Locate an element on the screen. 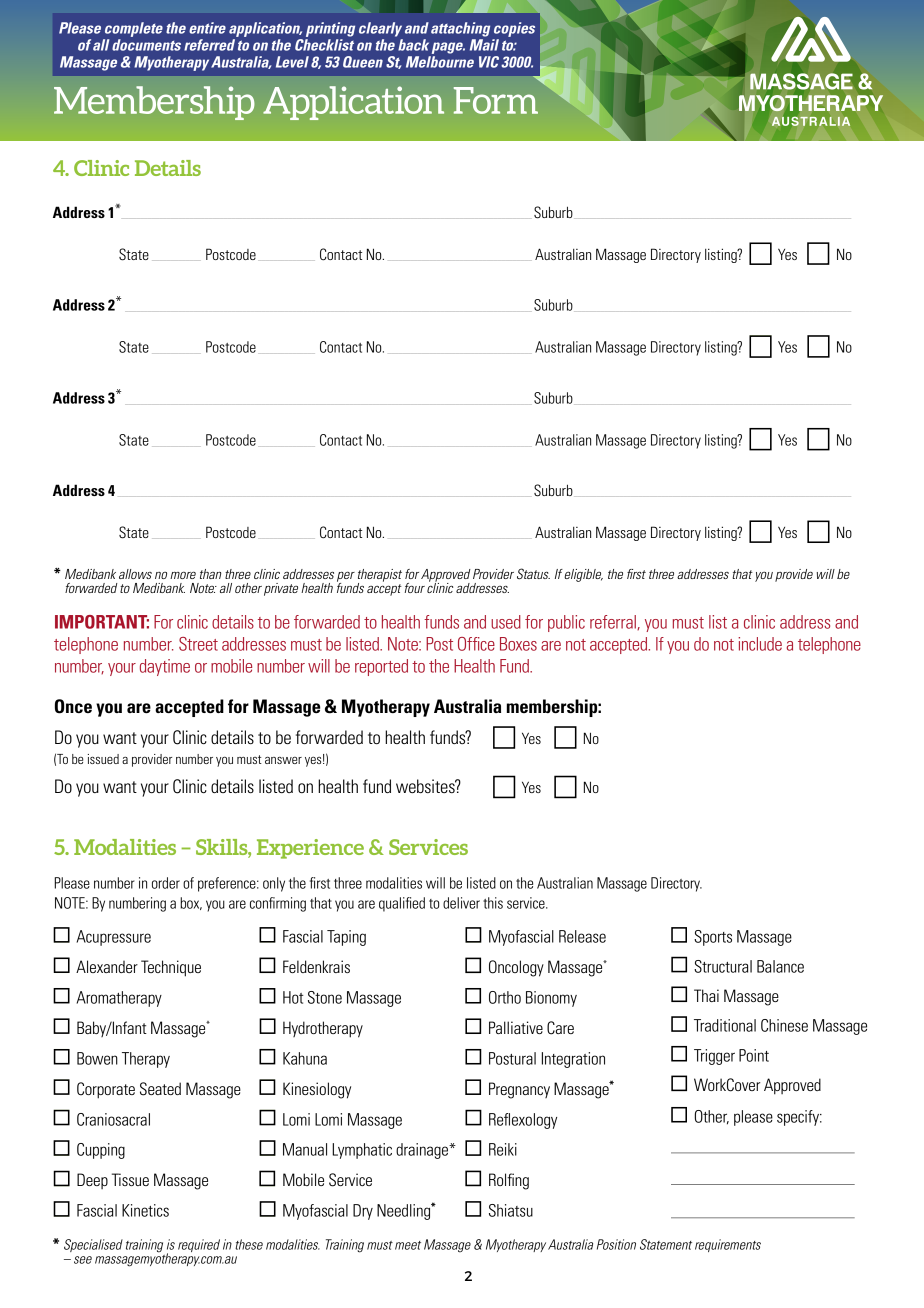 Image resolution: width=924 pixels, height=1308 pixels. deliver is located at coordinates (461, 903).
